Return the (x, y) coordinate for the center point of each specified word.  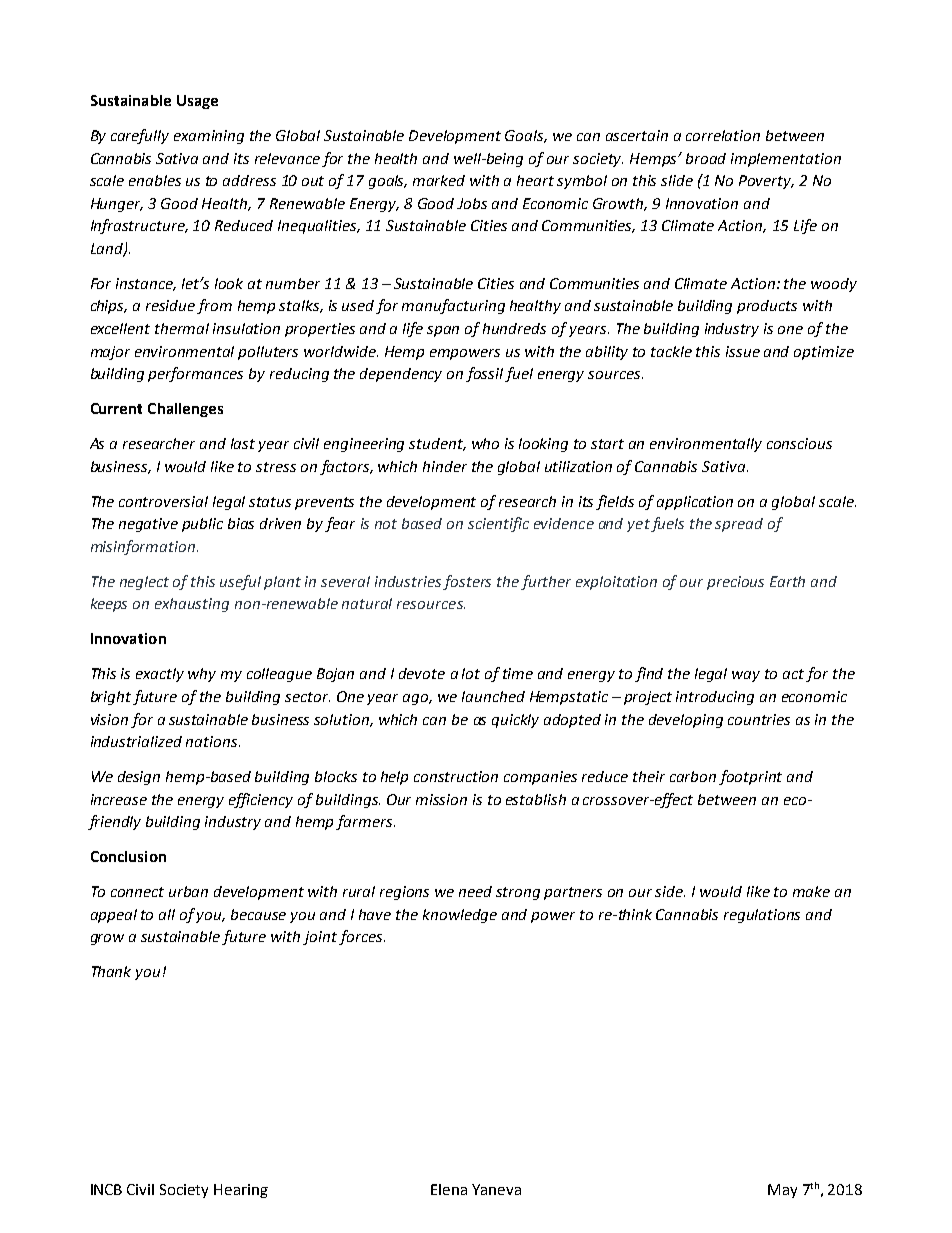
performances (195, 374)
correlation (723, 135)
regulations (762, 916)
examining (209, 137)
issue (743, 351)
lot (471, 673)
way (746, 676)
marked (439, 180)
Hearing (241, 1191)
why (202, 675)
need (475, 891)
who (485, 443)
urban (188, 891)
